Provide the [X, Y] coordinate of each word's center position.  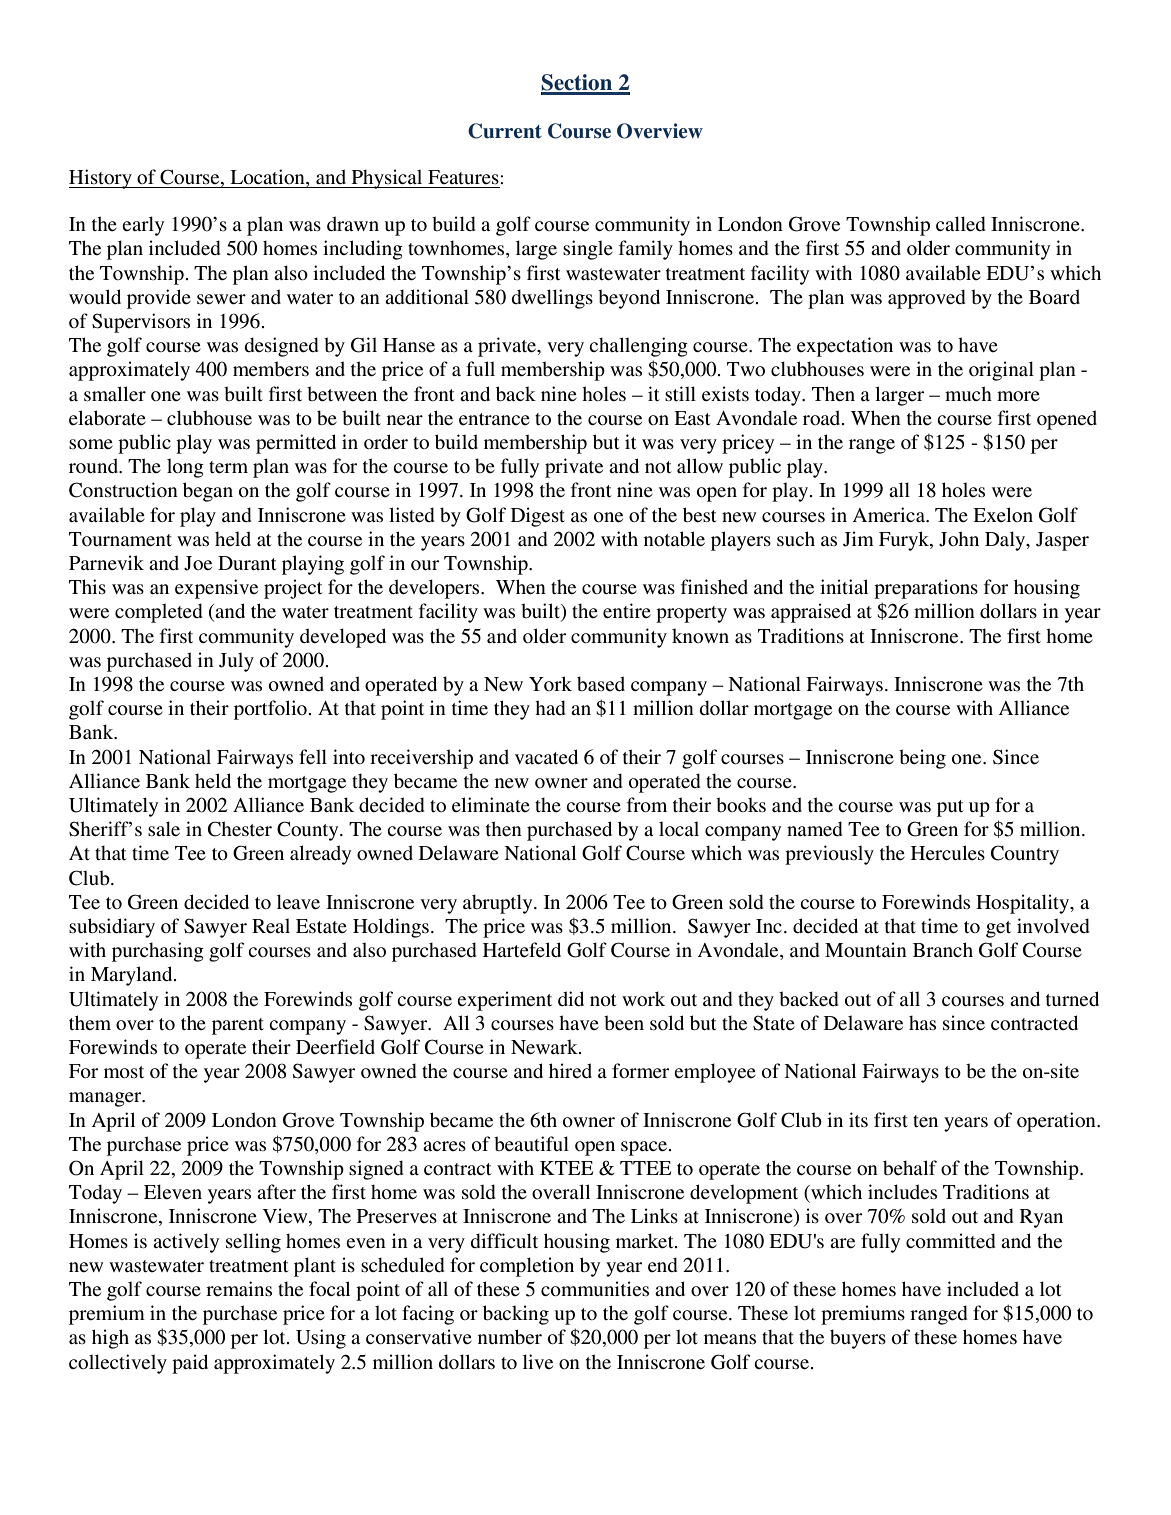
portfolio [270, 710]
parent [238, 1026]
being [922, 759]
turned [1072, 999]
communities [595, 1289]
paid [190, 1364]
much [968, 393]
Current [505, 131]
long [185, 468]
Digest [538, 517]
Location [268, 178]
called [961, 224]
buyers [858, 1339]
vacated [546, 757]
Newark [545, 1047]
